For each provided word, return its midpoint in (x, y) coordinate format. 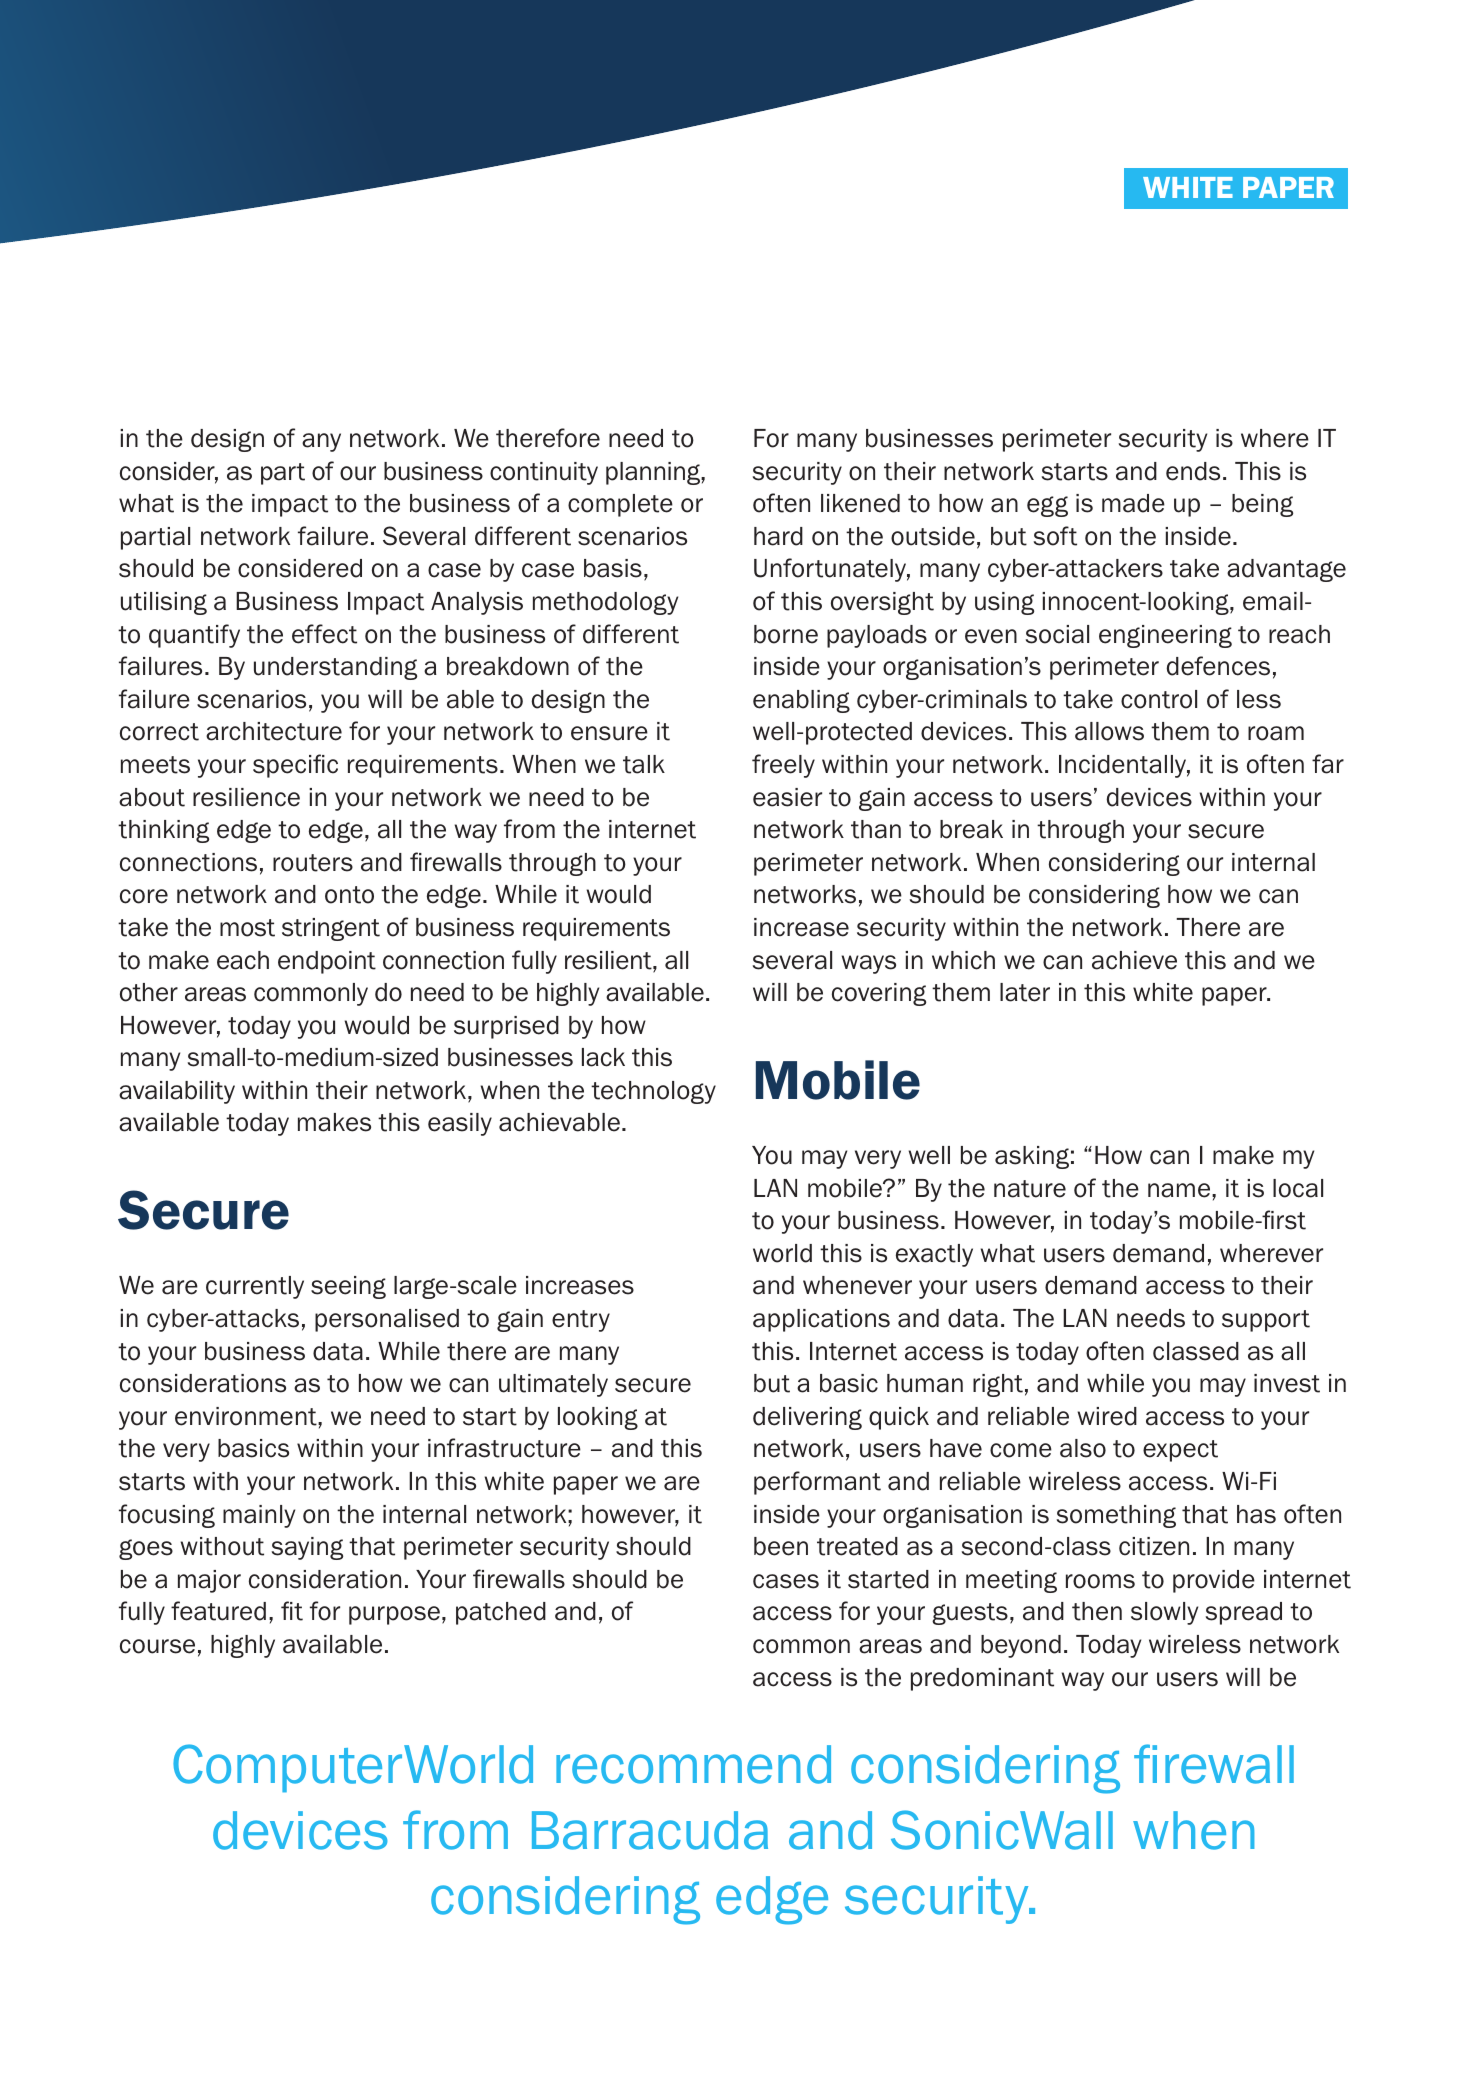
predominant (982, 1679)
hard (778, 536)
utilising (164, 603)
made (1133, 503)
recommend (693, 1764)
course (157, 1646)
